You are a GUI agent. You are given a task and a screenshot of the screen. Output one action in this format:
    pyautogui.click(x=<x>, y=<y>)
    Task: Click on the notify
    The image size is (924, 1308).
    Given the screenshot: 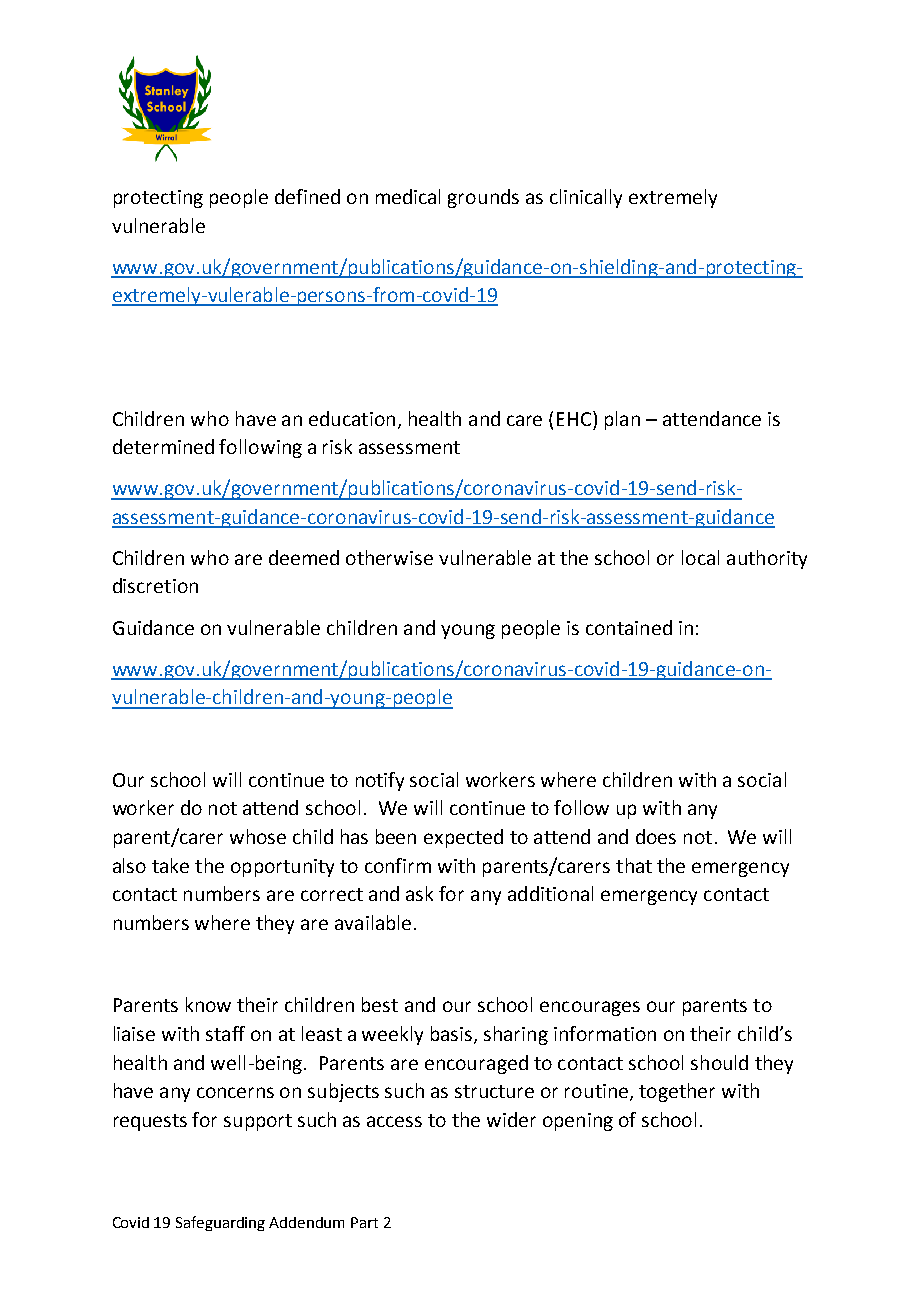 What is the action you would take?
    pyautogui.click(x=380, y=781)
